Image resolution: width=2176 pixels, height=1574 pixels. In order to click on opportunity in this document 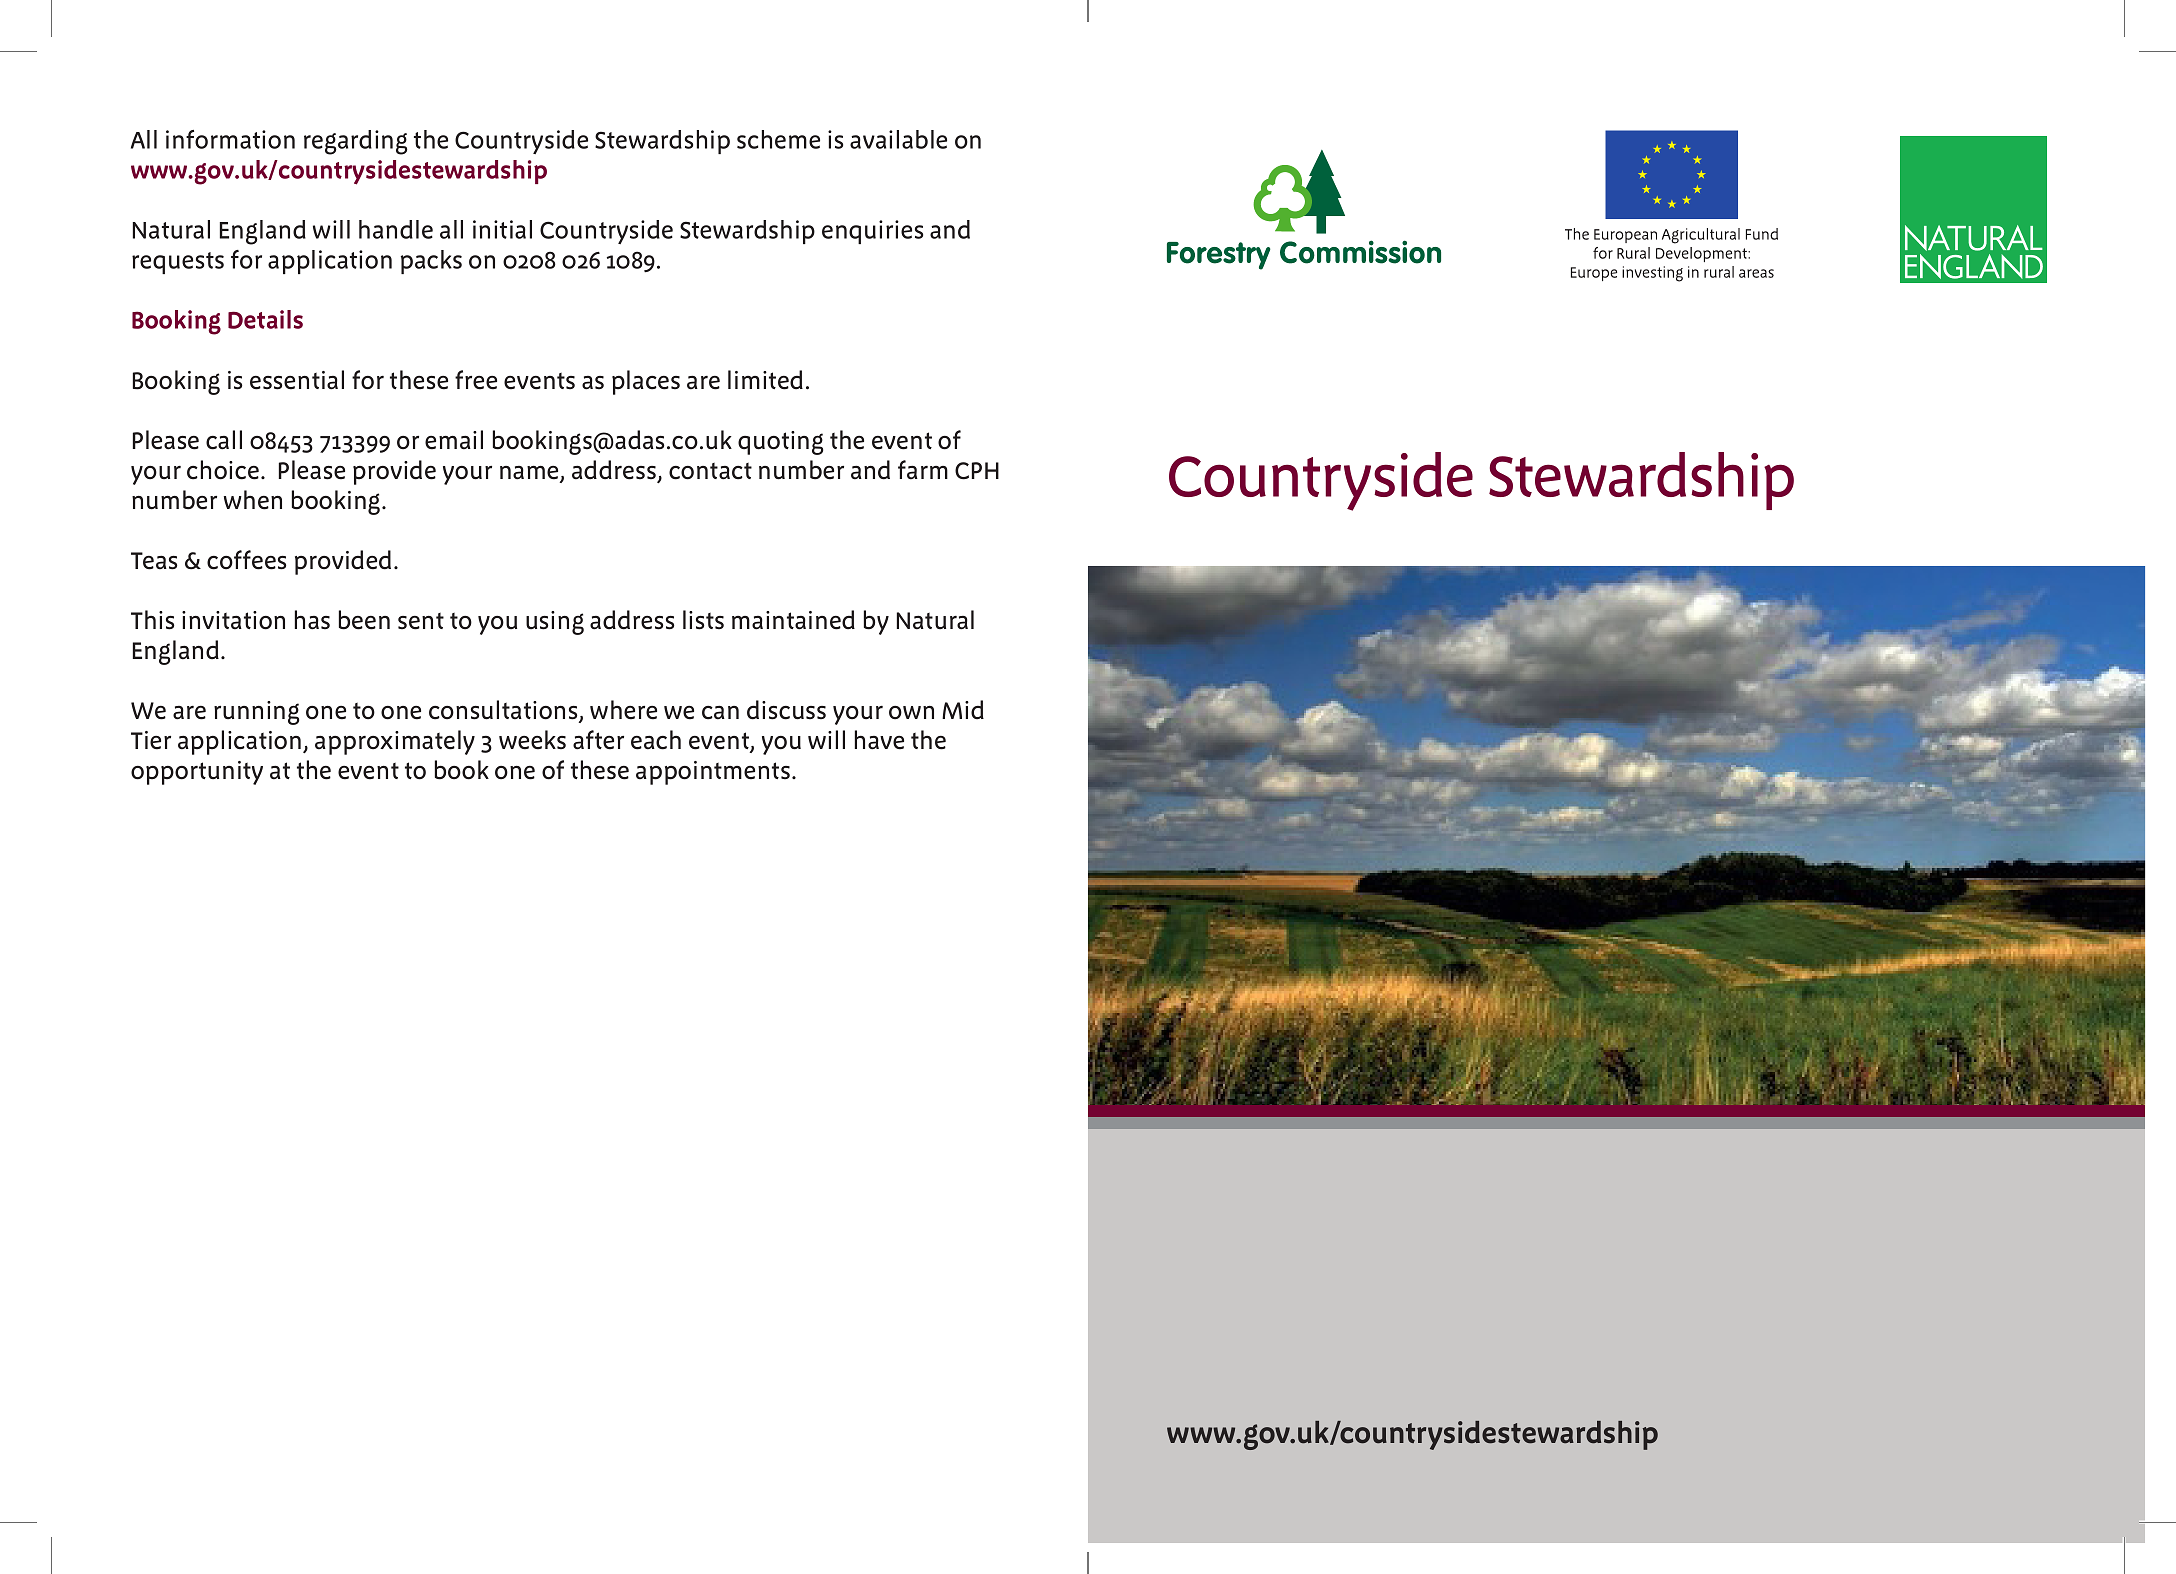, I will do `click(197, 773)`.
